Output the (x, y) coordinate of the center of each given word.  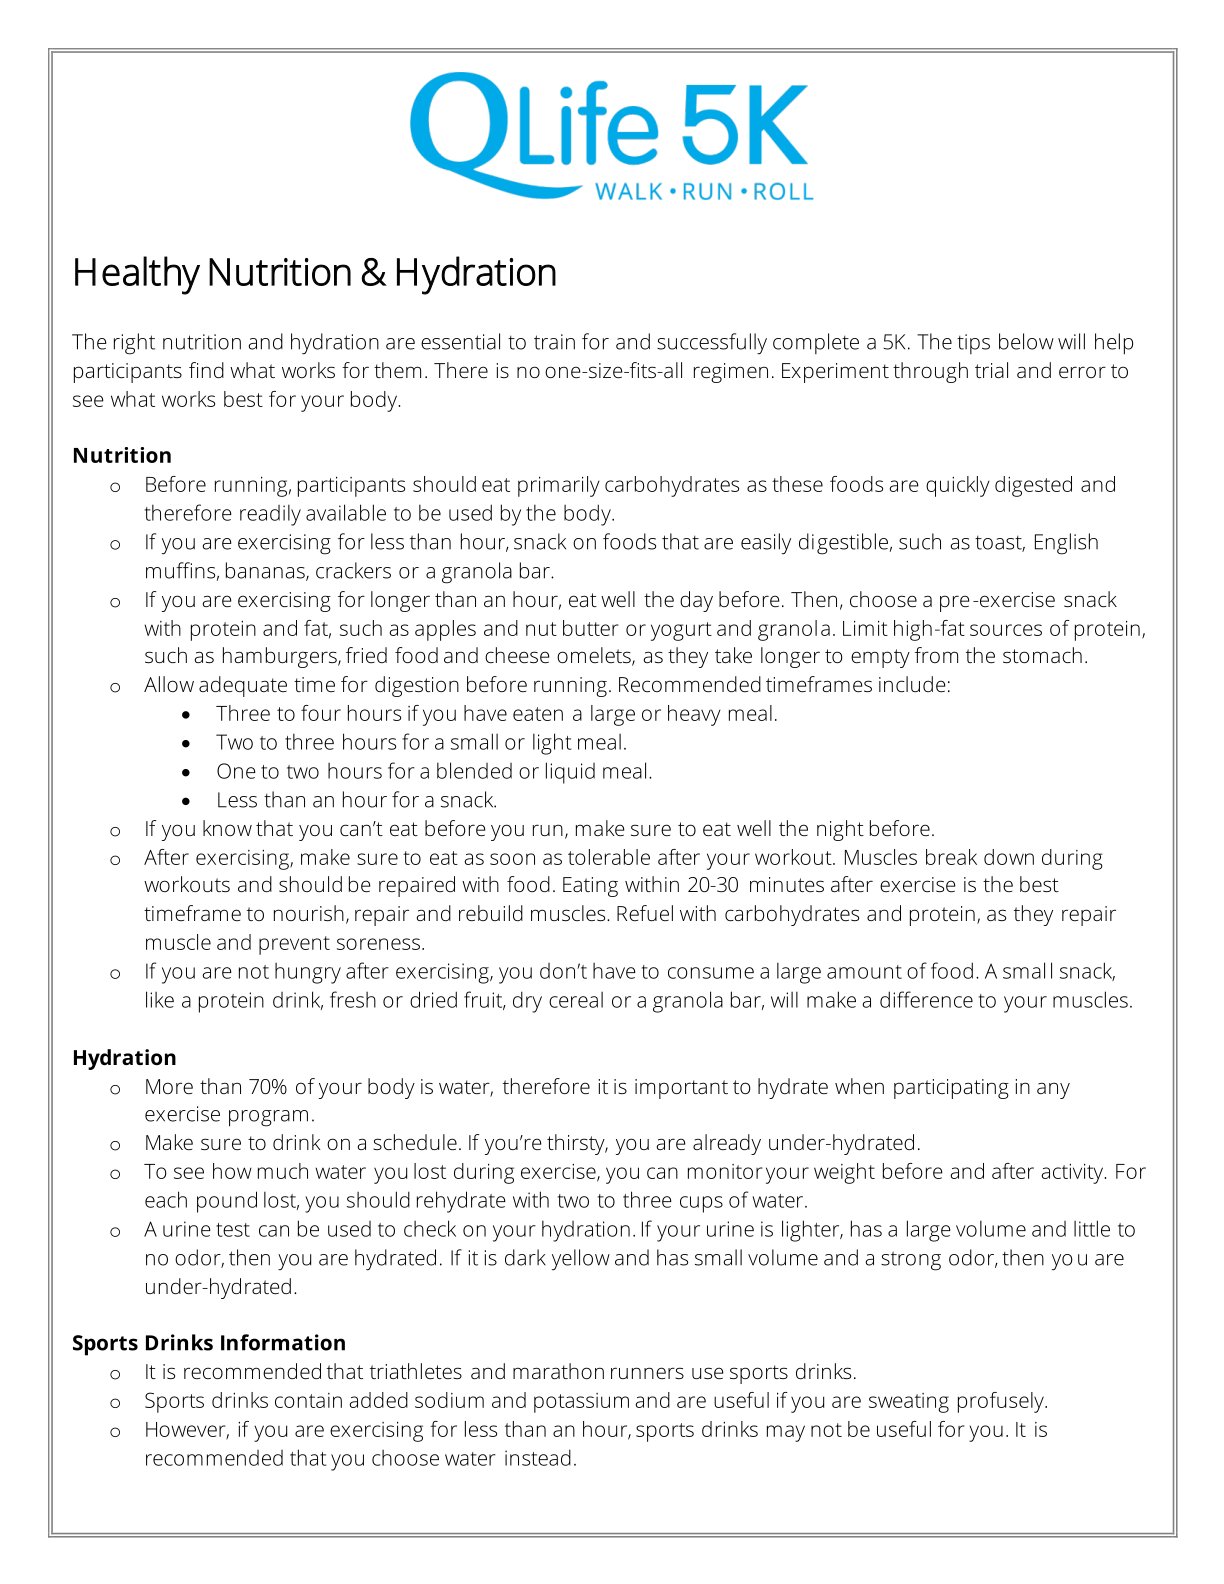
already (727, 1144)
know (227, 828)
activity (1073, 1174)
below (1026, 341)
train (554, 342)
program (268, 1118)
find (206, 370)
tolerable (609, 857)
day (696, 601)
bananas (266, 571)
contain (308, 1400)
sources (1006, 630)
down (1009, 857)
